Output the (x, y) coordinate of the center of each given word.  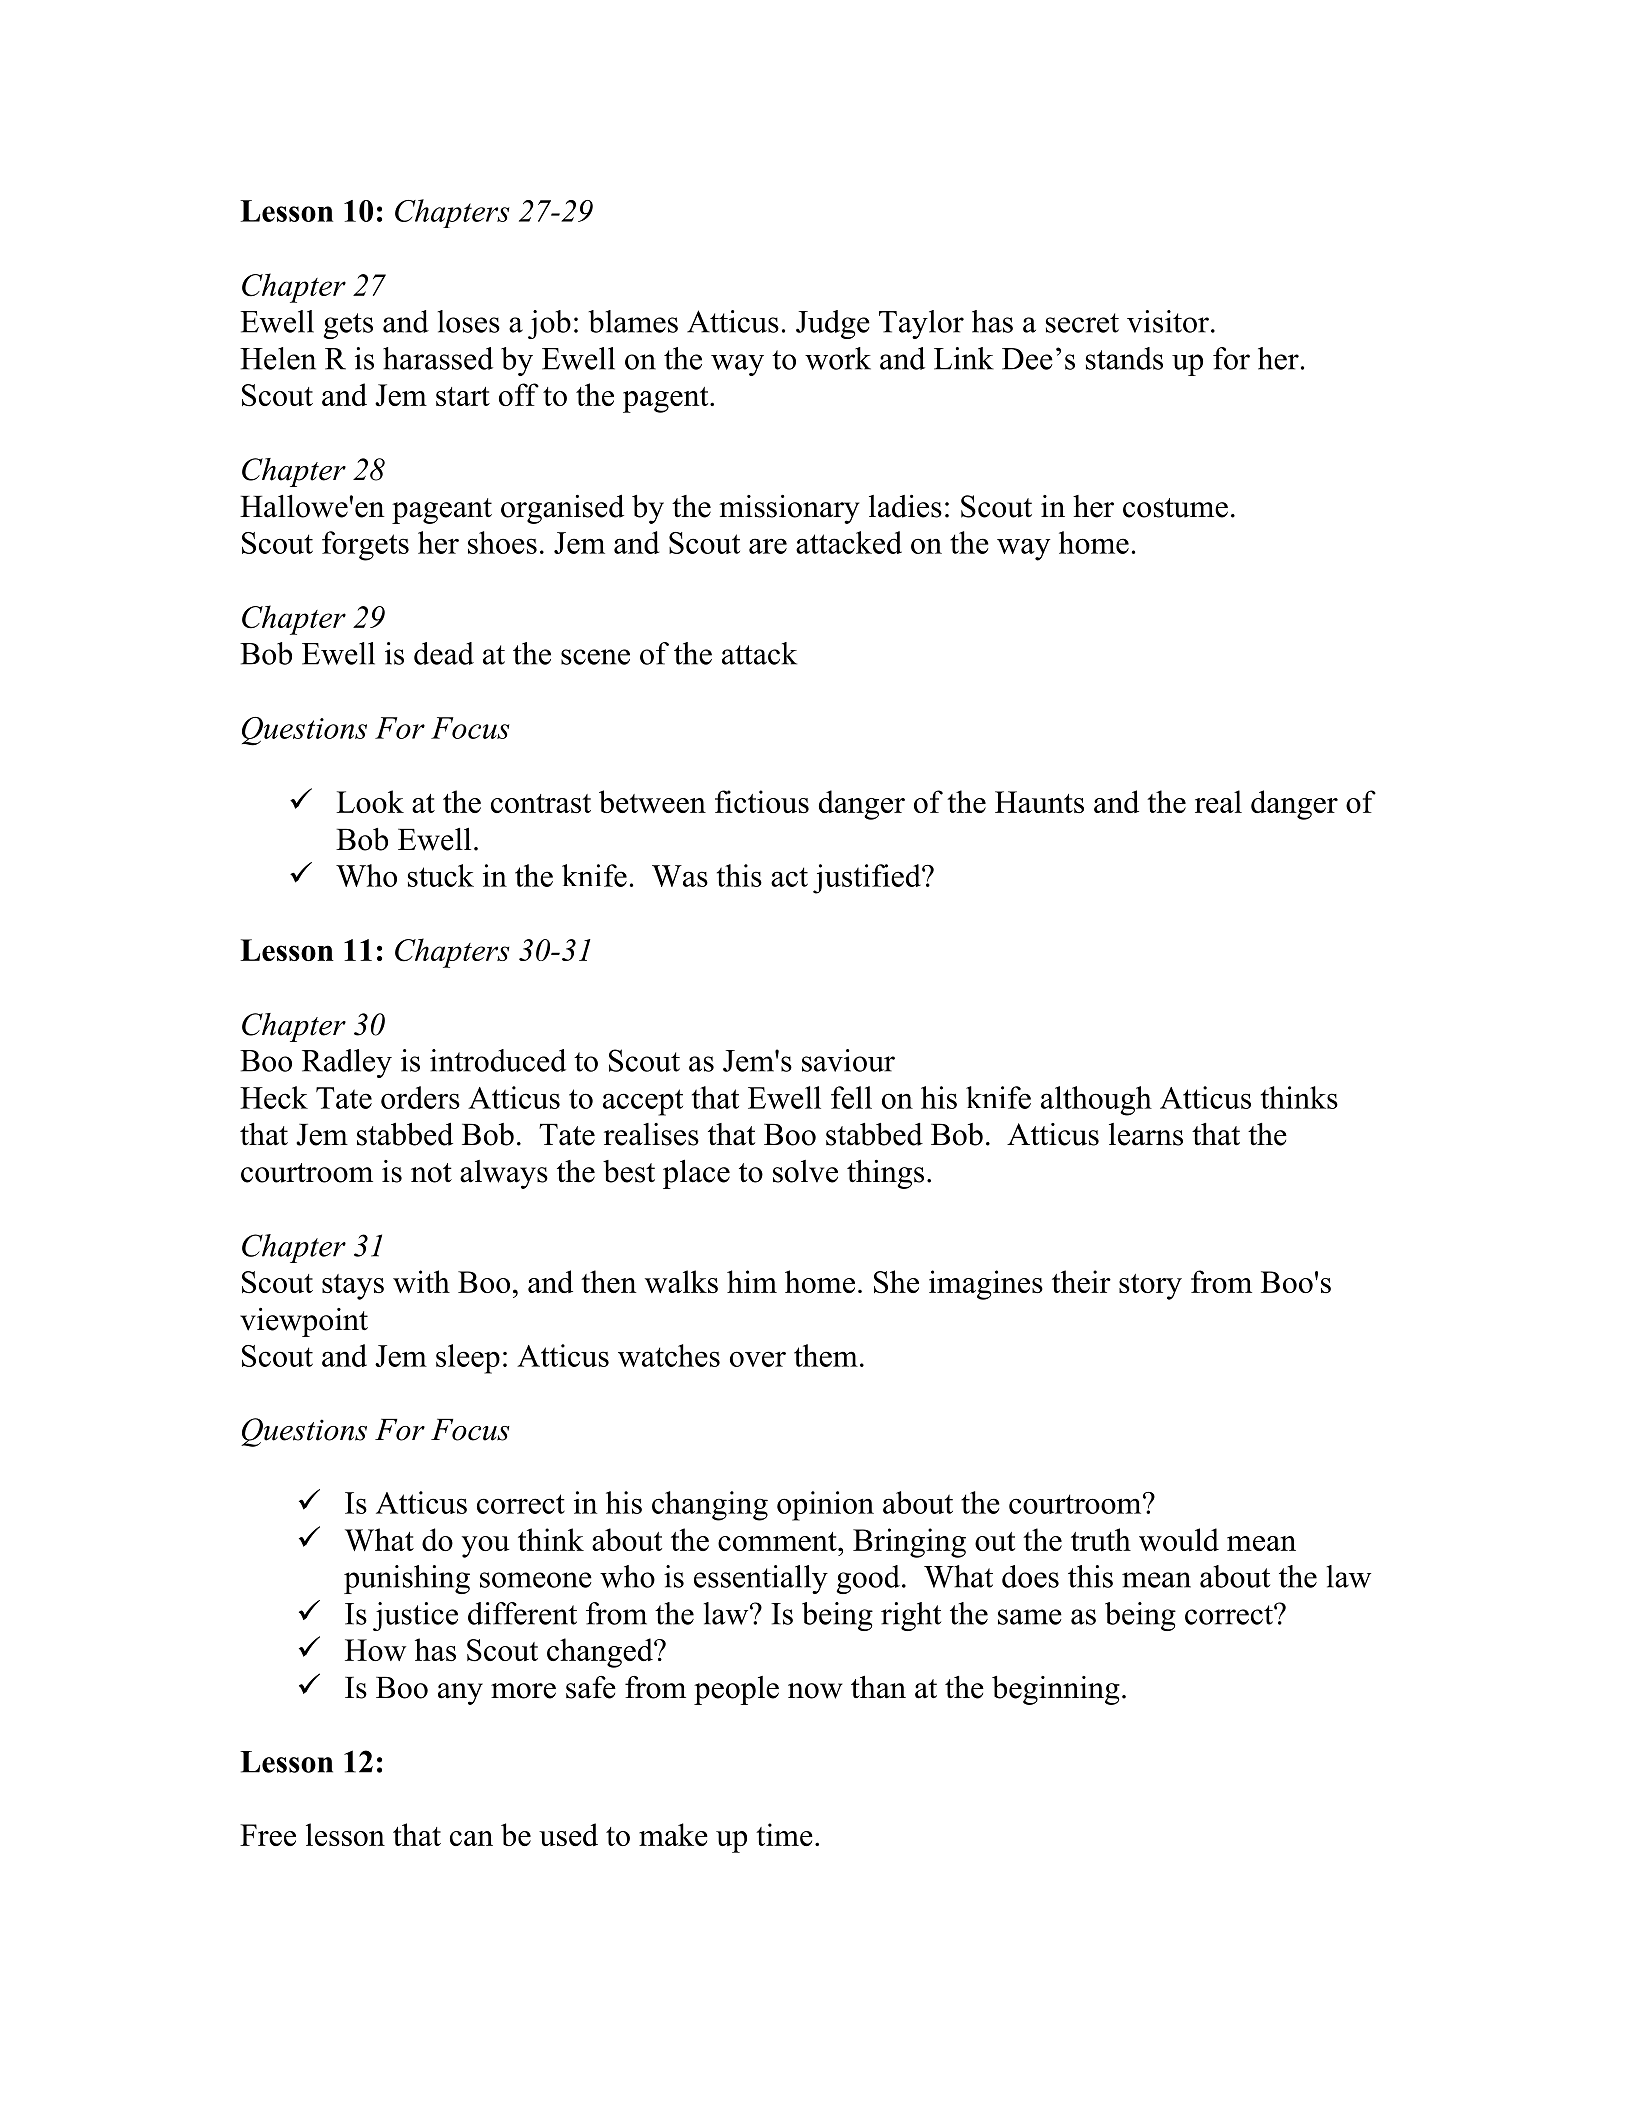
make (673, 1834)
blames (633, 321)
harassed (438, 358)
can (471, 1838)
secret (1082, 323)
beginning (1056, 1690)
